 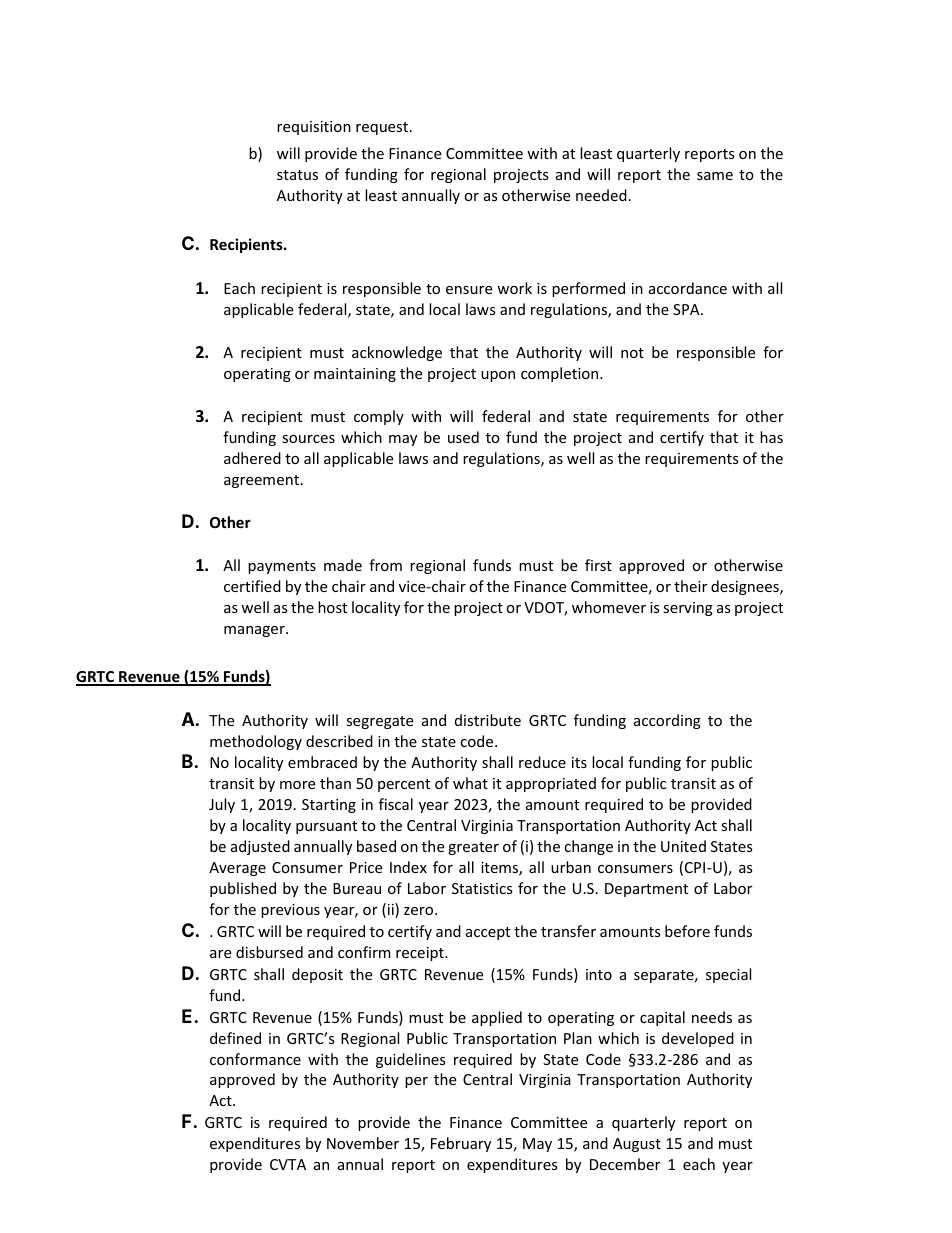 I want to click on February, so click(x=461, y=1144).
